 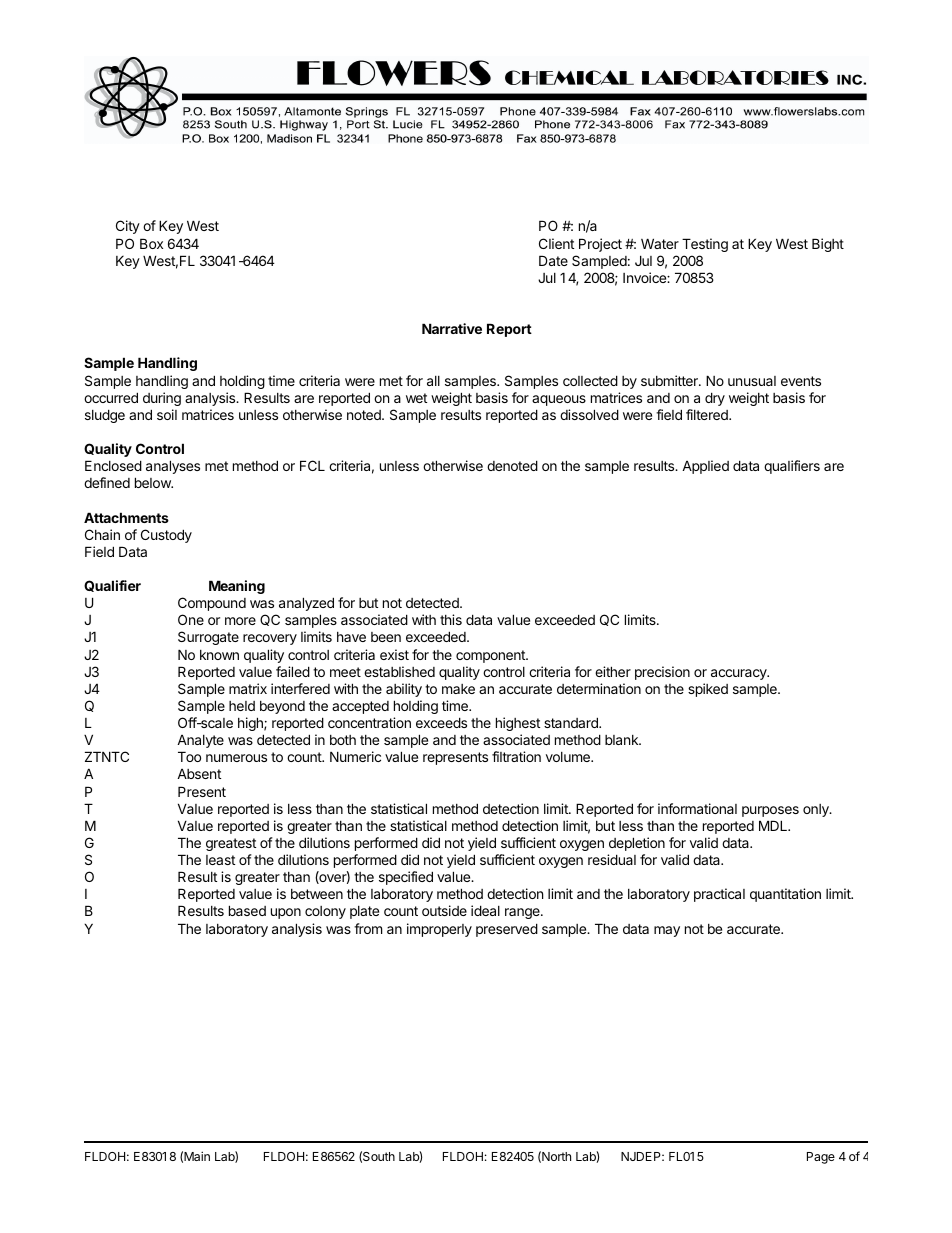 I want to click on Applied, so click(x=705, y=467).
